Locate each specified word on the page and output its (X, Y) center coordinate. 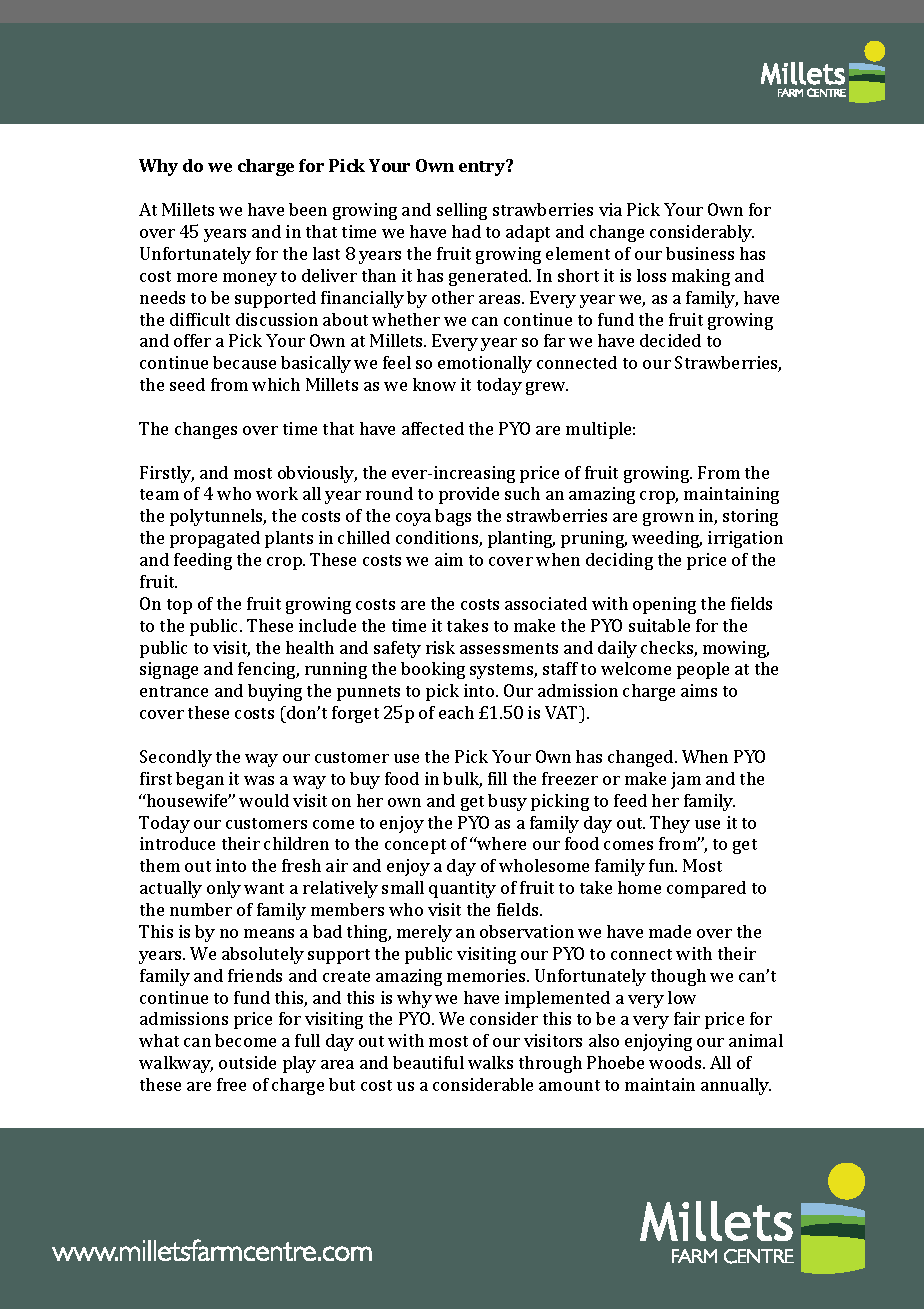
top (179, 606)
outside (247, 1062)
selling (462, 211)
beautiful (428, 1062)
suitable (659, 625)
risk (440, 647)
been (308, 209)
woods (676, 1062)
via (610, 209)
